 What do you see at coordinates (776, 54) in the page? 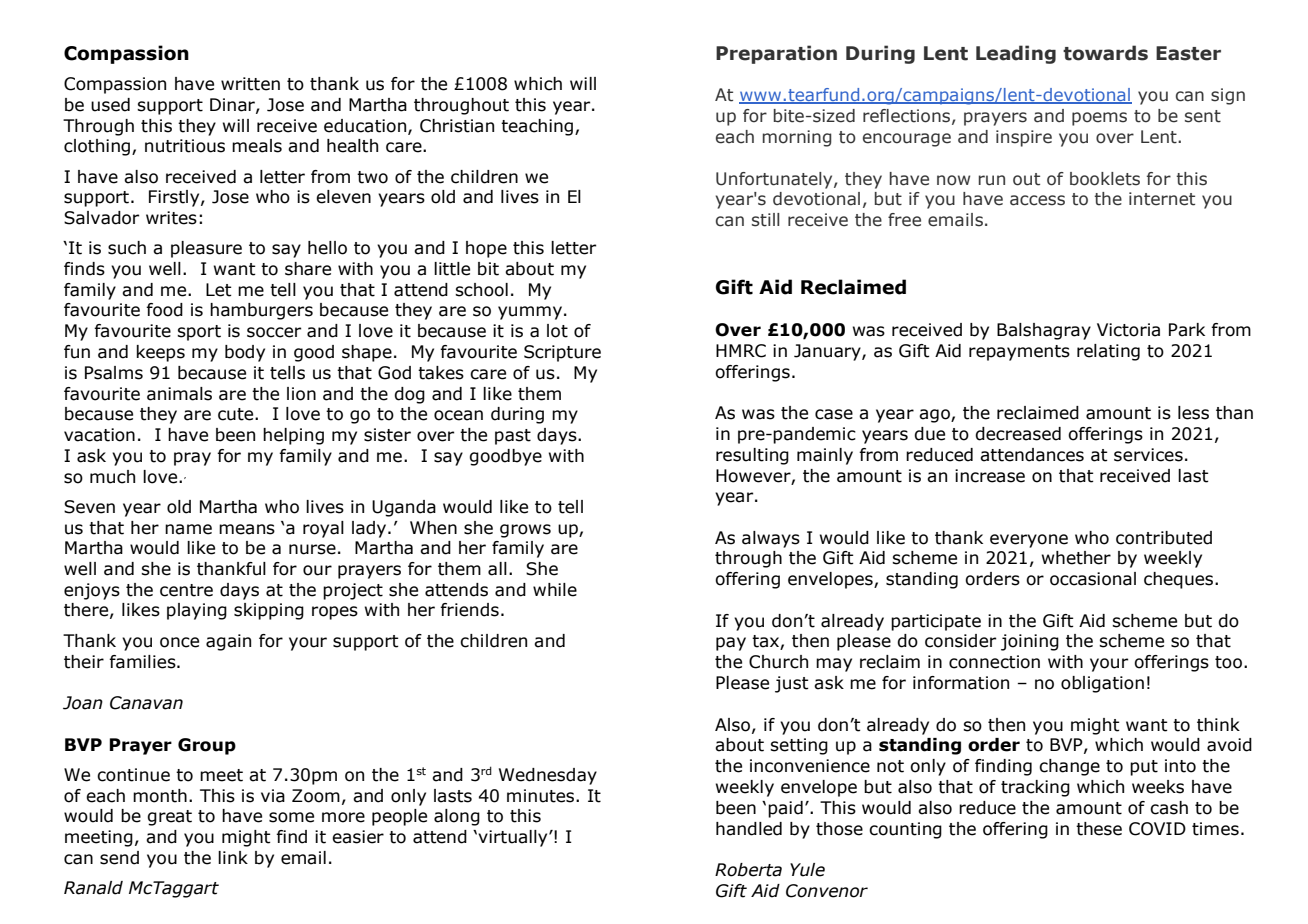
I see `Preparation` at bounding box center [776, 54].
